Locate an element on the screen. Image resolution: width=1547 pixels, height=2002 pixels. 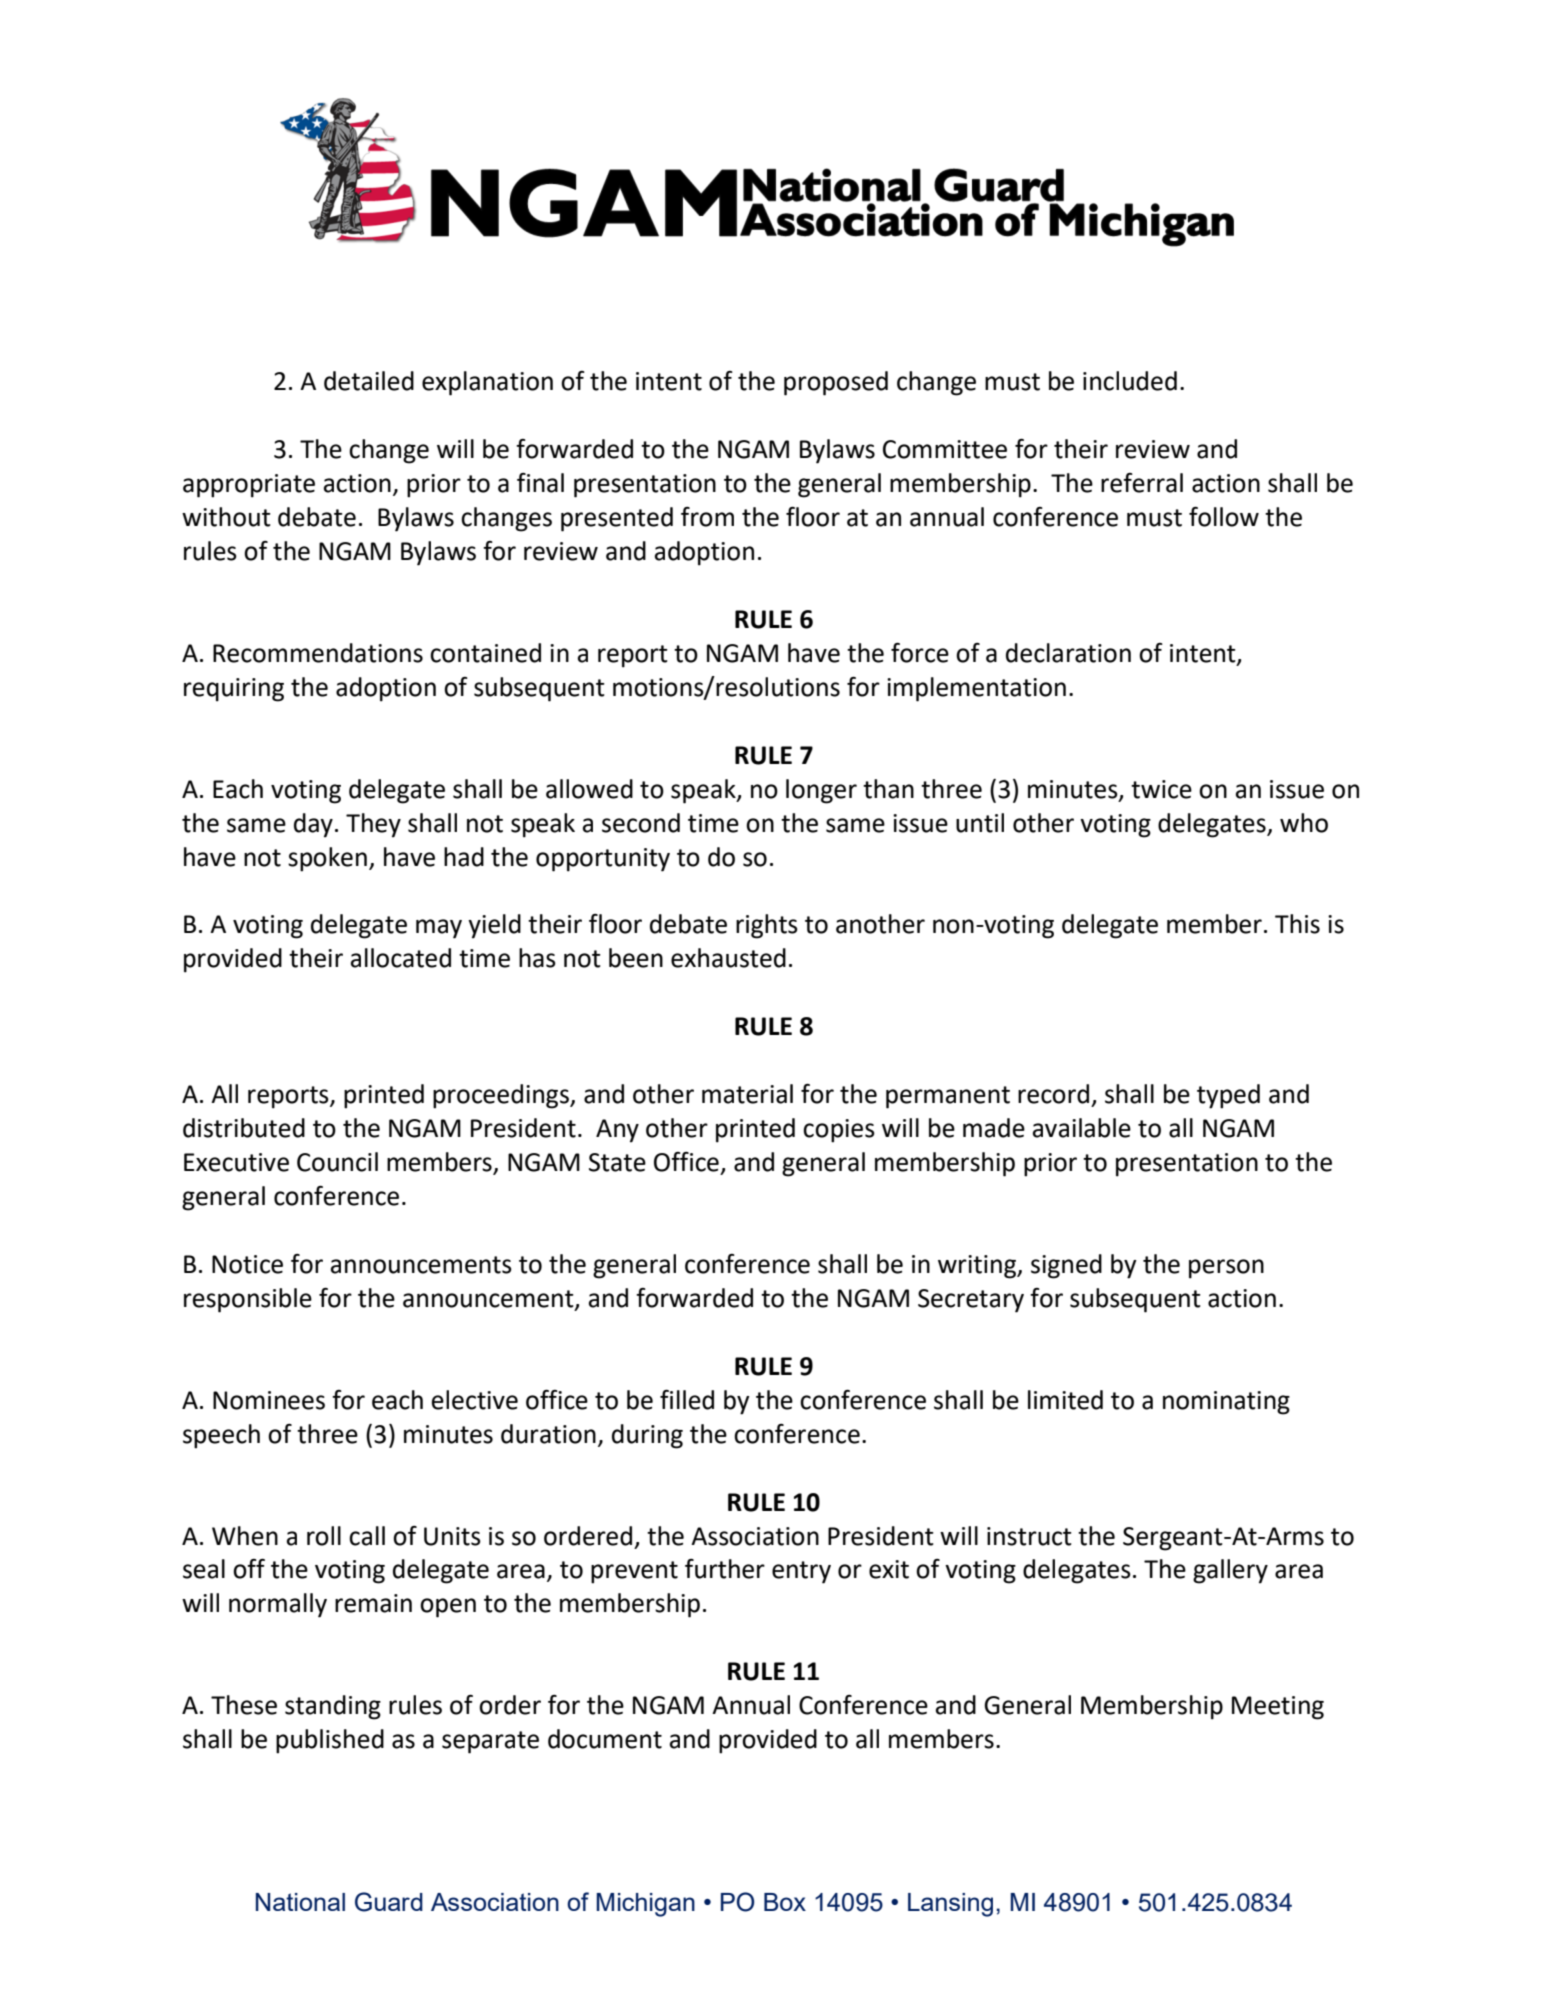
detailed is located at coordinates (369, 381).
